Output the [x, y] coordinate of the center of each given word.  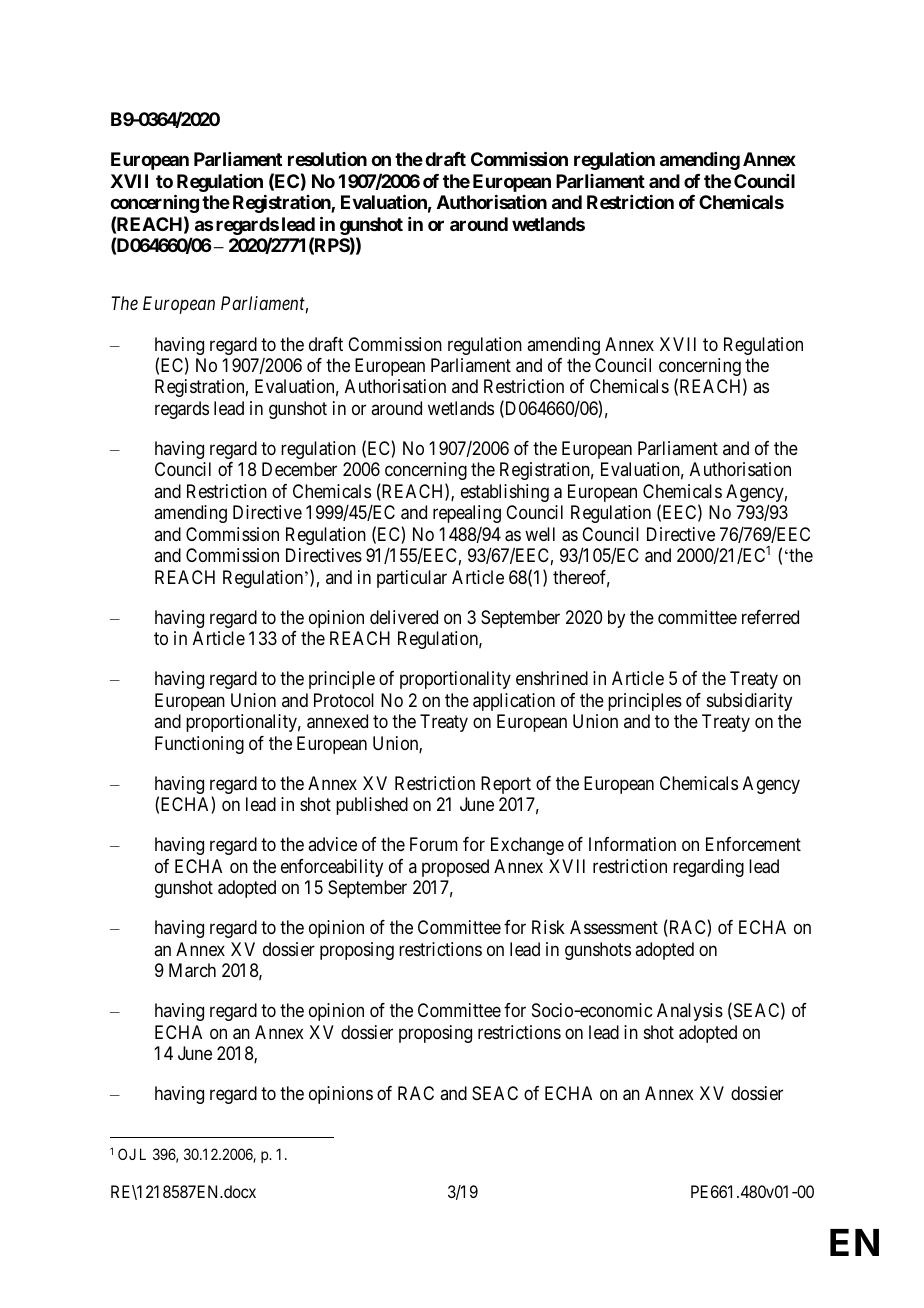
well [540, 534]
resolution [327, 159]
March [192, 970]
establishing [505, 493]
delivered [404, 617]
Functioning [199, 745]
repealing [467, 514]
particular [412, 579]
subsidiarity [749, 702]
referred [770, 617]
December [299, 469]
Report [506, 785]
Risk [548, 927]
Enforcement [753, 844]
